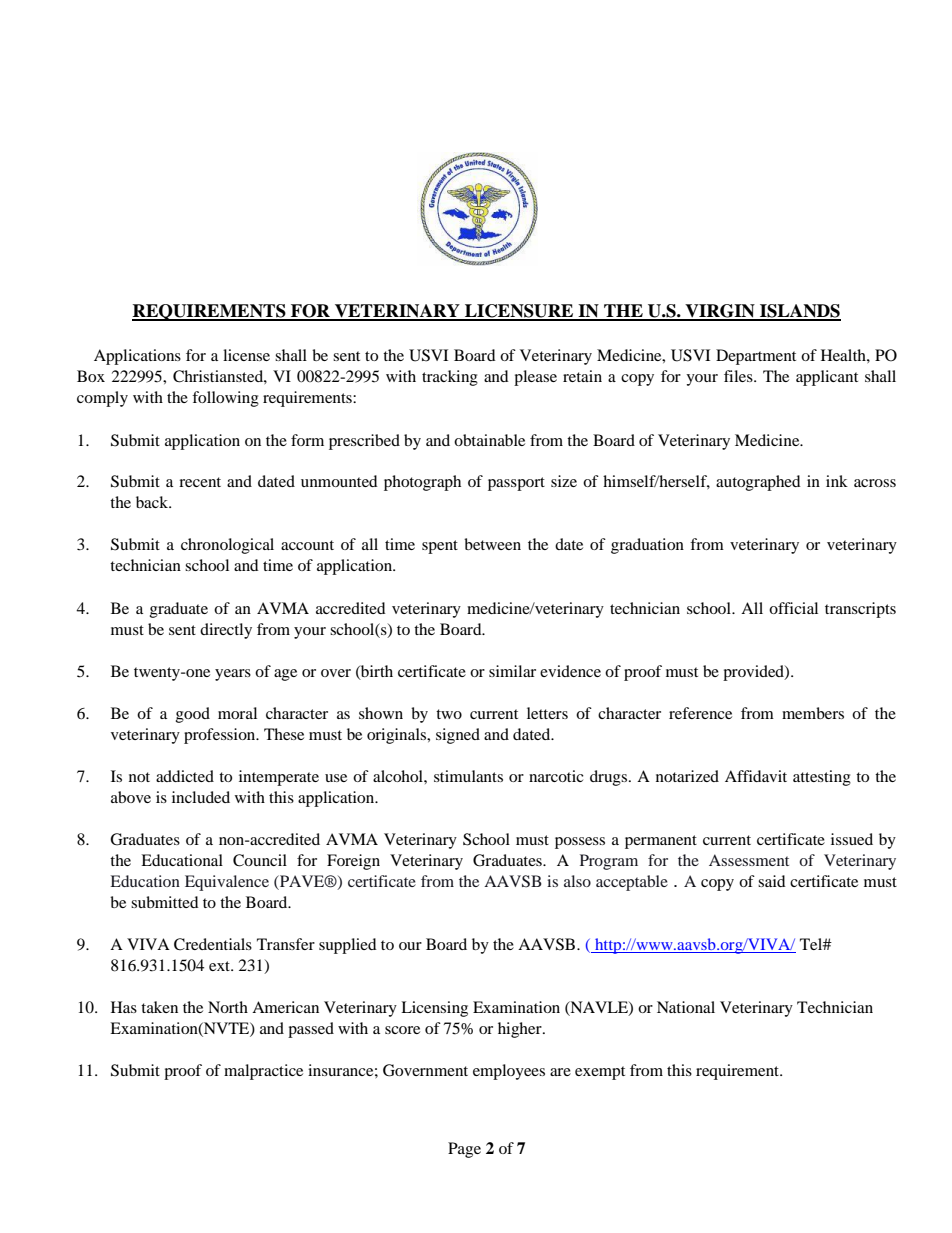  I want to click on LICENSURE, so click(519, 312).
